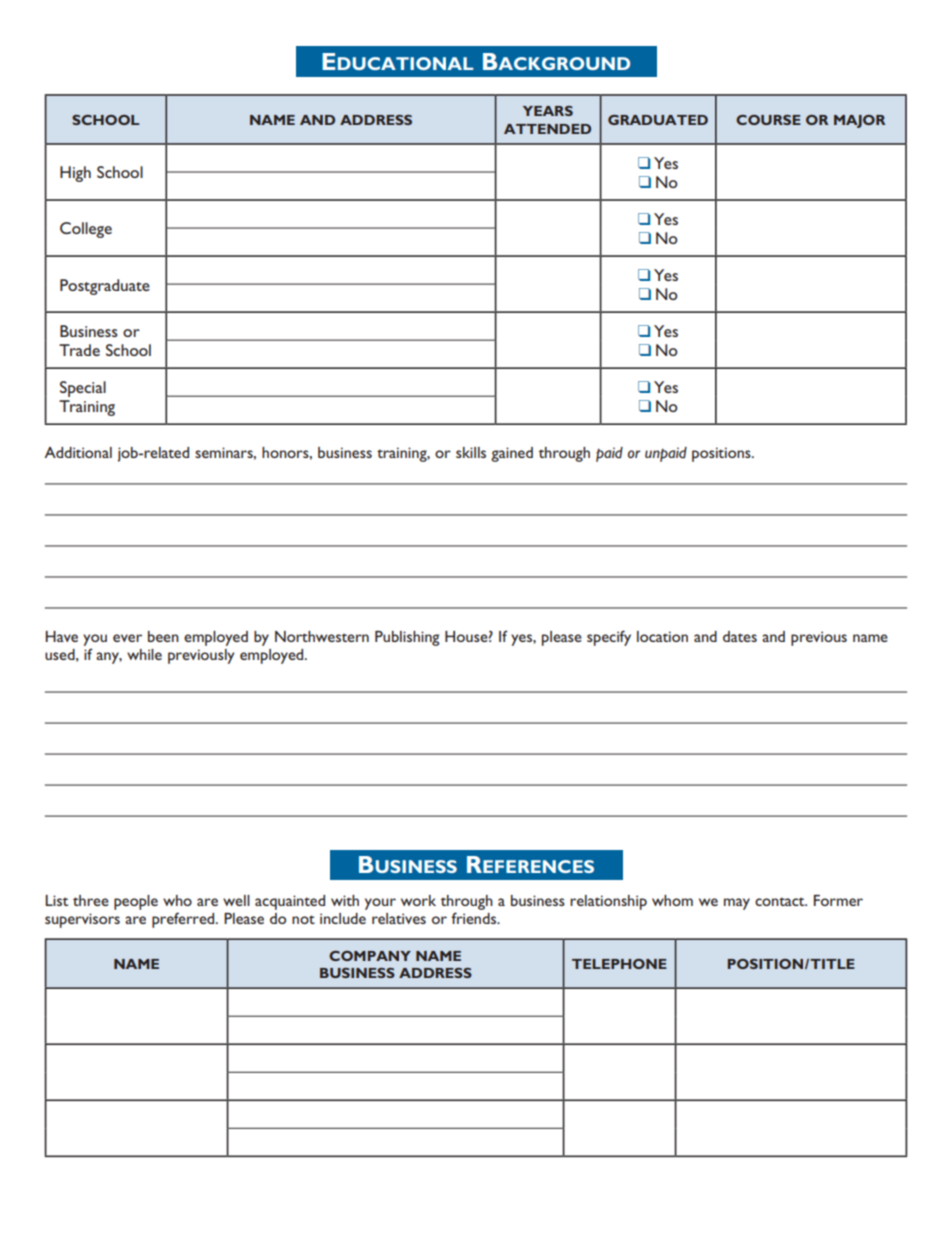 The image size is (952, 1233). I want to click on High, so click(75, 174).
